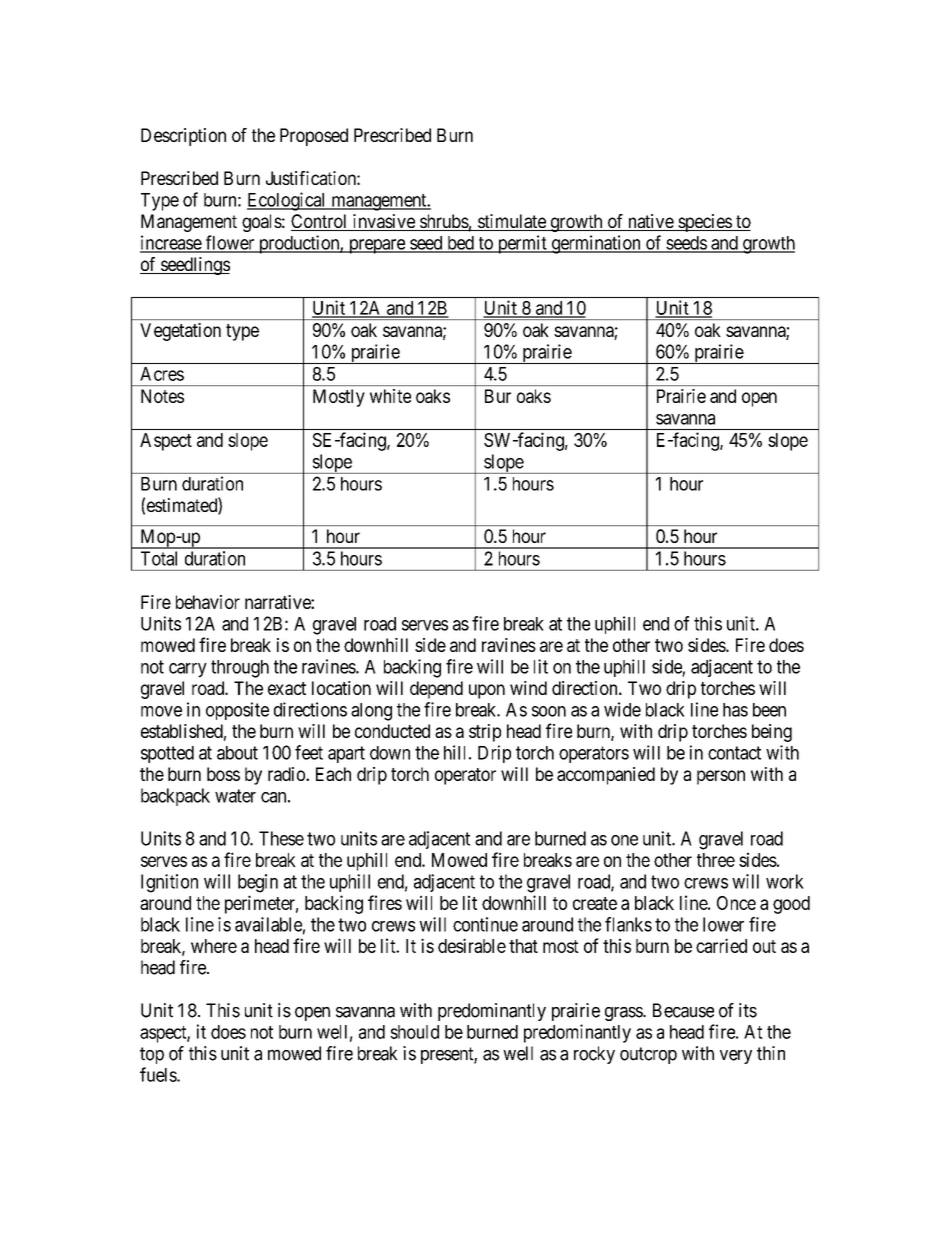 The image size is (952, 1233). Describe the element at coordinates (152, 1055) in the screenshot. I see `top` at that location.
